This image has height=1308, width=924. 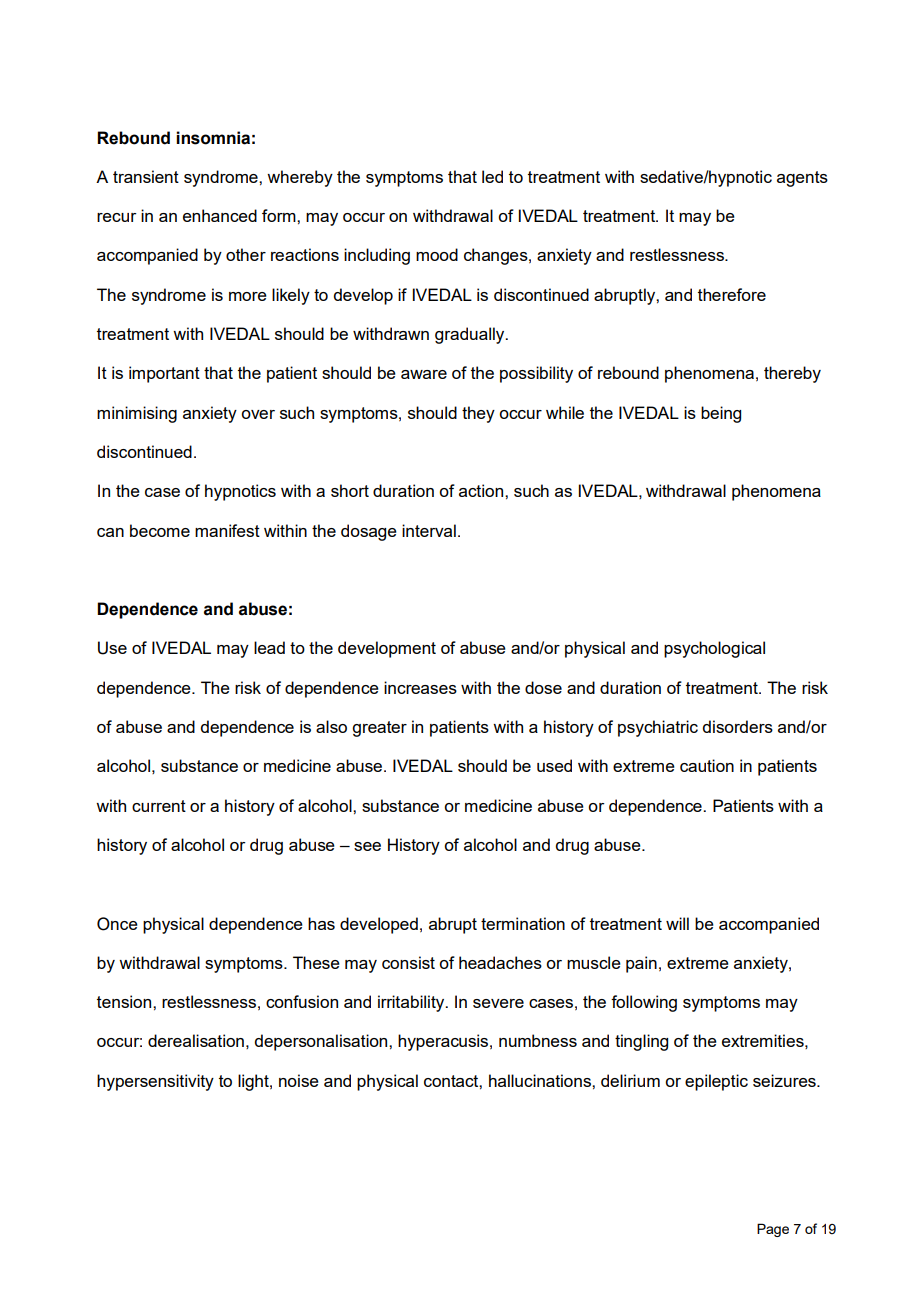 I want to click on led, so click(x=492, y=176).
